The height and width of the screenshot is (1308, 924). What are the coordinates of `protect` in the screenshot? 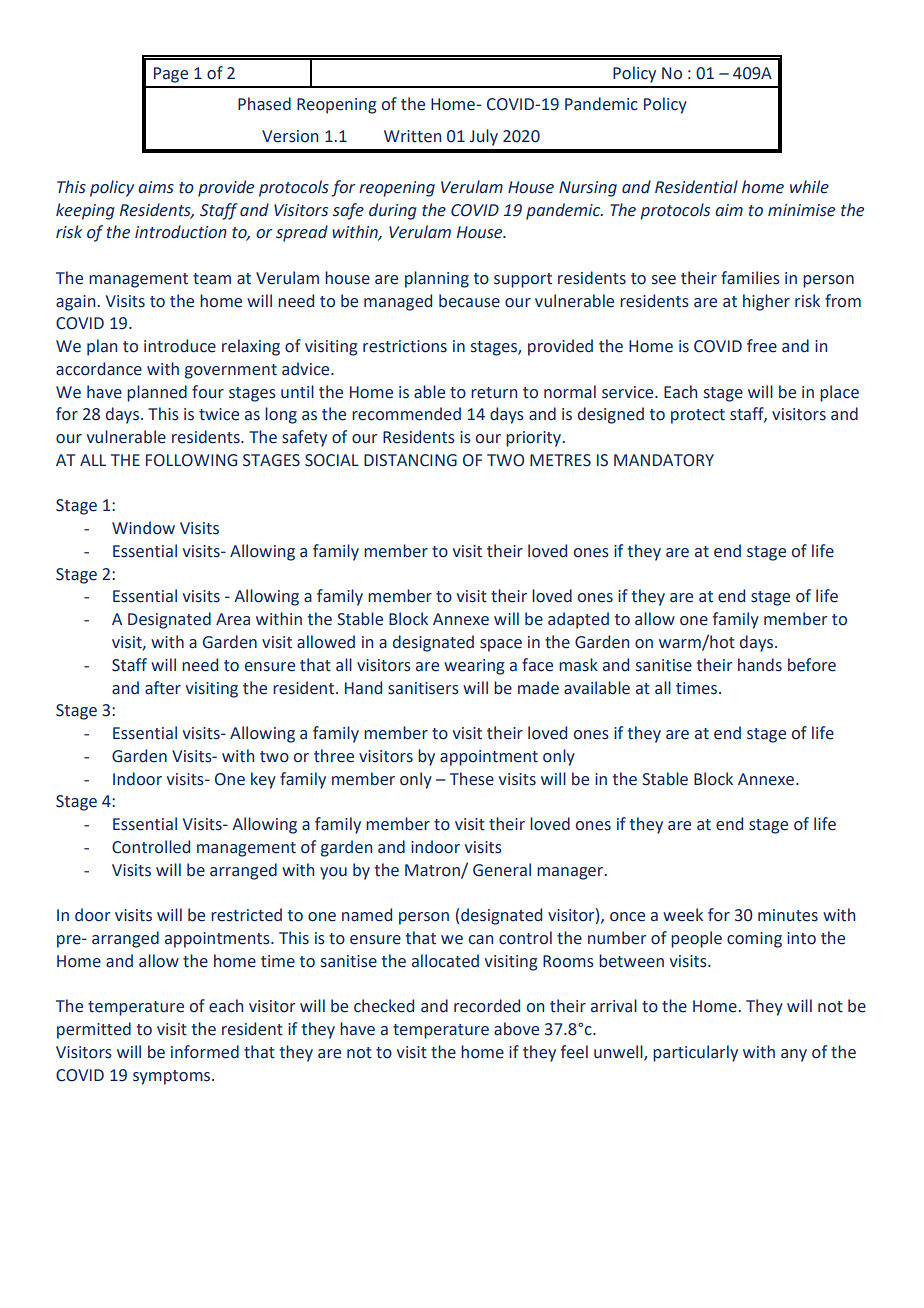 It's located at (698, 416).
